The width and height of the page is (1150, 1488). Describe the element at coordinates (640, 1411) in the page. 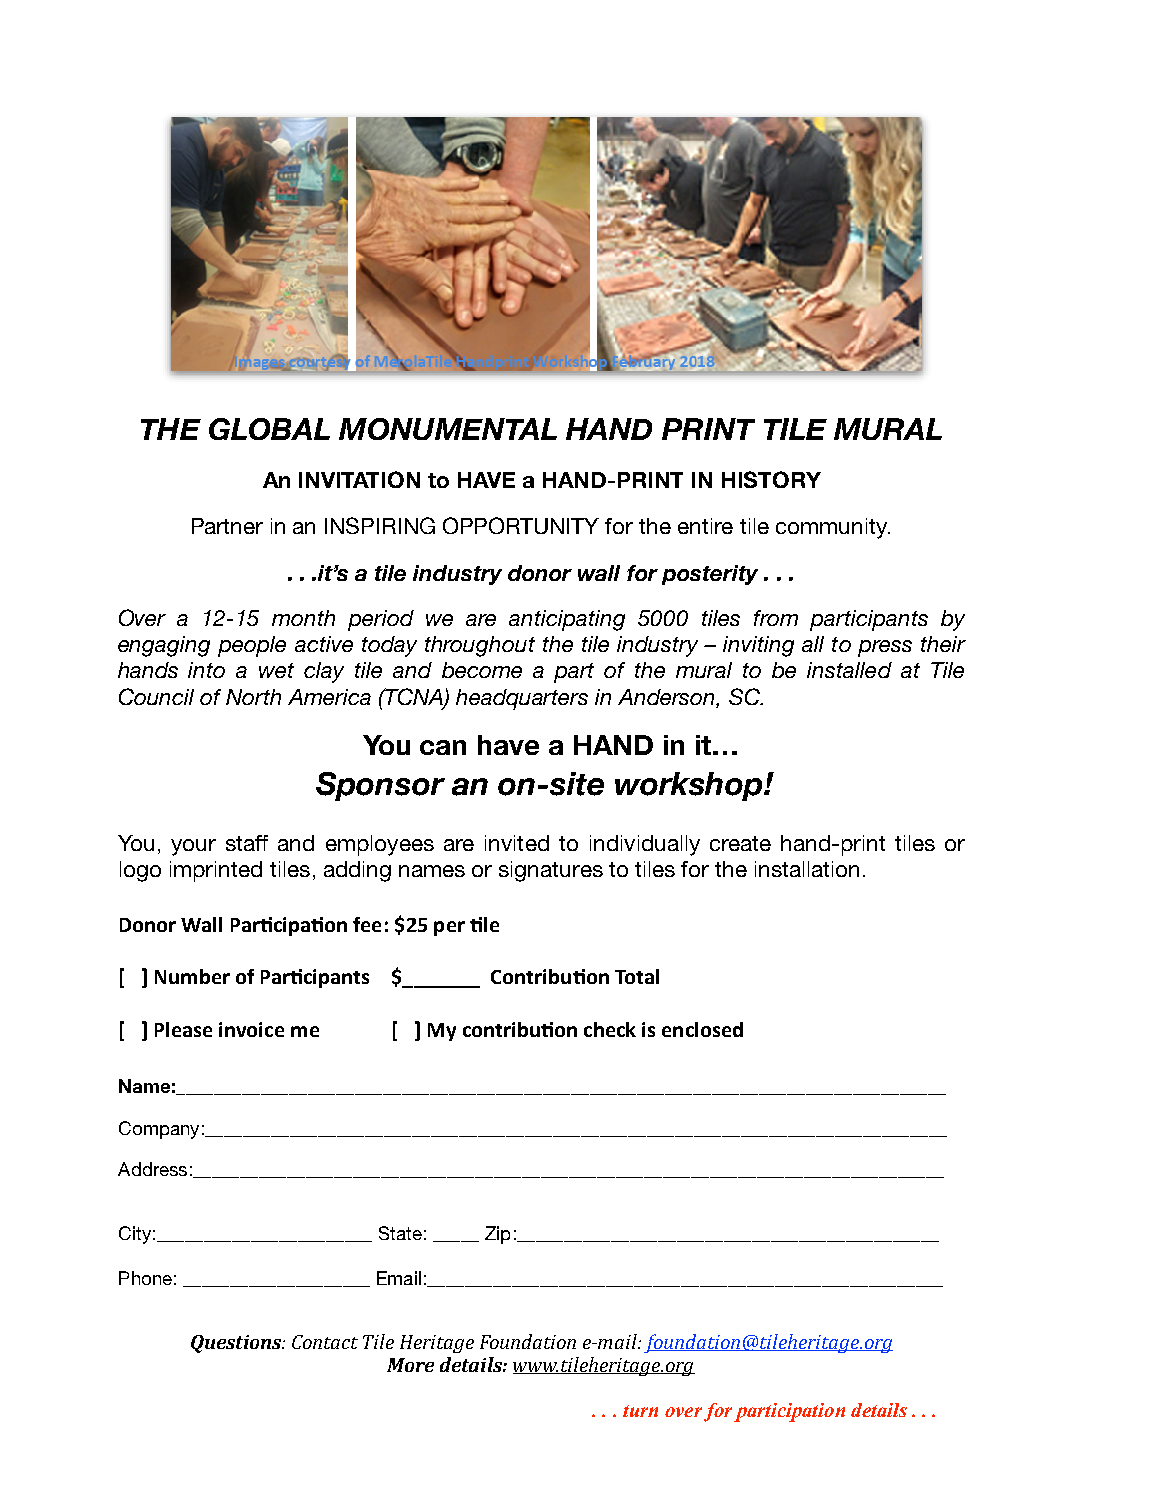

I see `turn` at that location.
